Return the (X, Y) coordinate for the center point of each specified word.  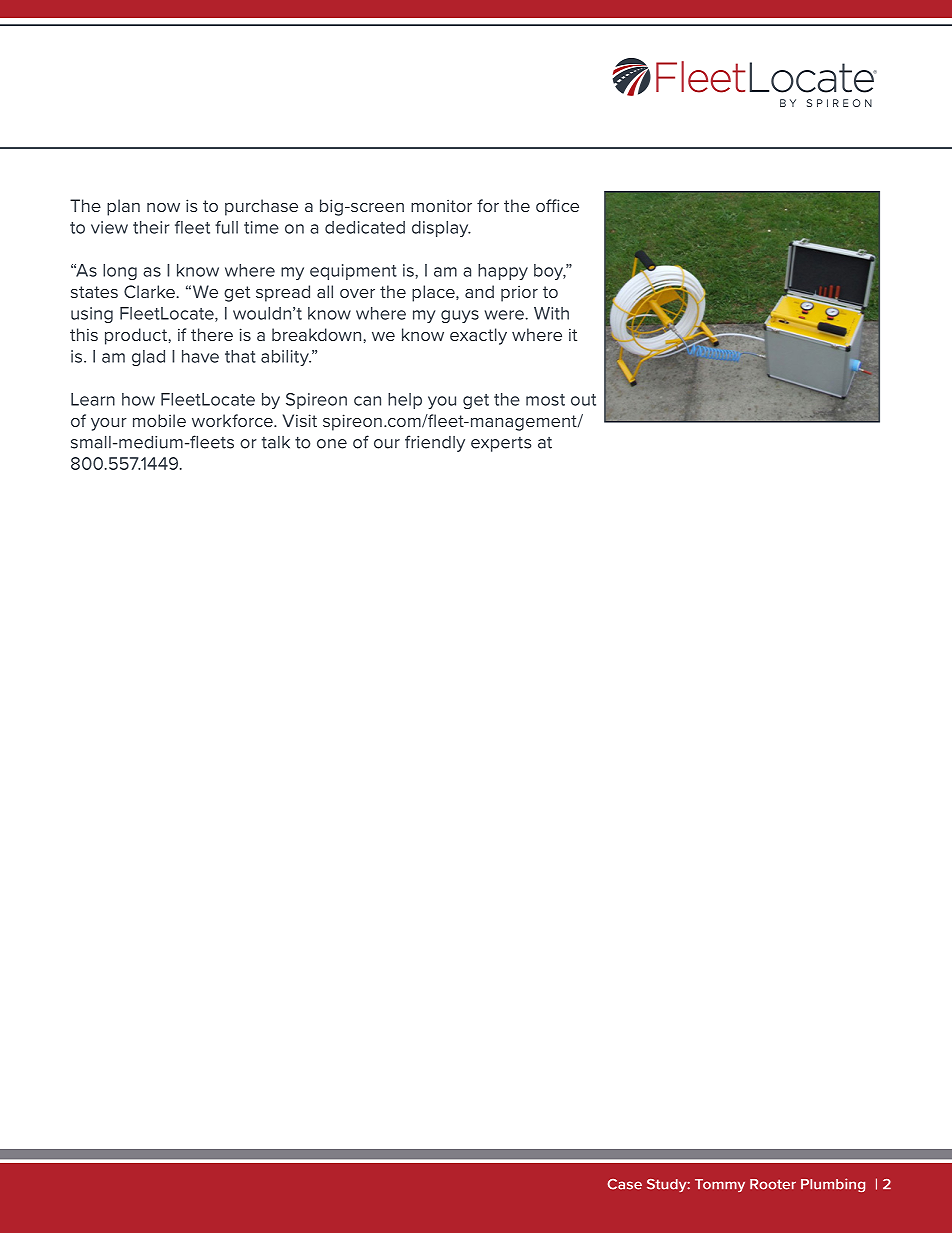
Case (625, 1184)
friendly (435, 443)
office (557, 205)
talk (275, 442)
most (545, 400)
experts (501, 444)
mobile (159, 420)
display (441, 229)
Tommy (720, 1185)
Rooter (773, 1184)
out (583, 400)
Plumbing (833, 1185)
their (151, 227)
